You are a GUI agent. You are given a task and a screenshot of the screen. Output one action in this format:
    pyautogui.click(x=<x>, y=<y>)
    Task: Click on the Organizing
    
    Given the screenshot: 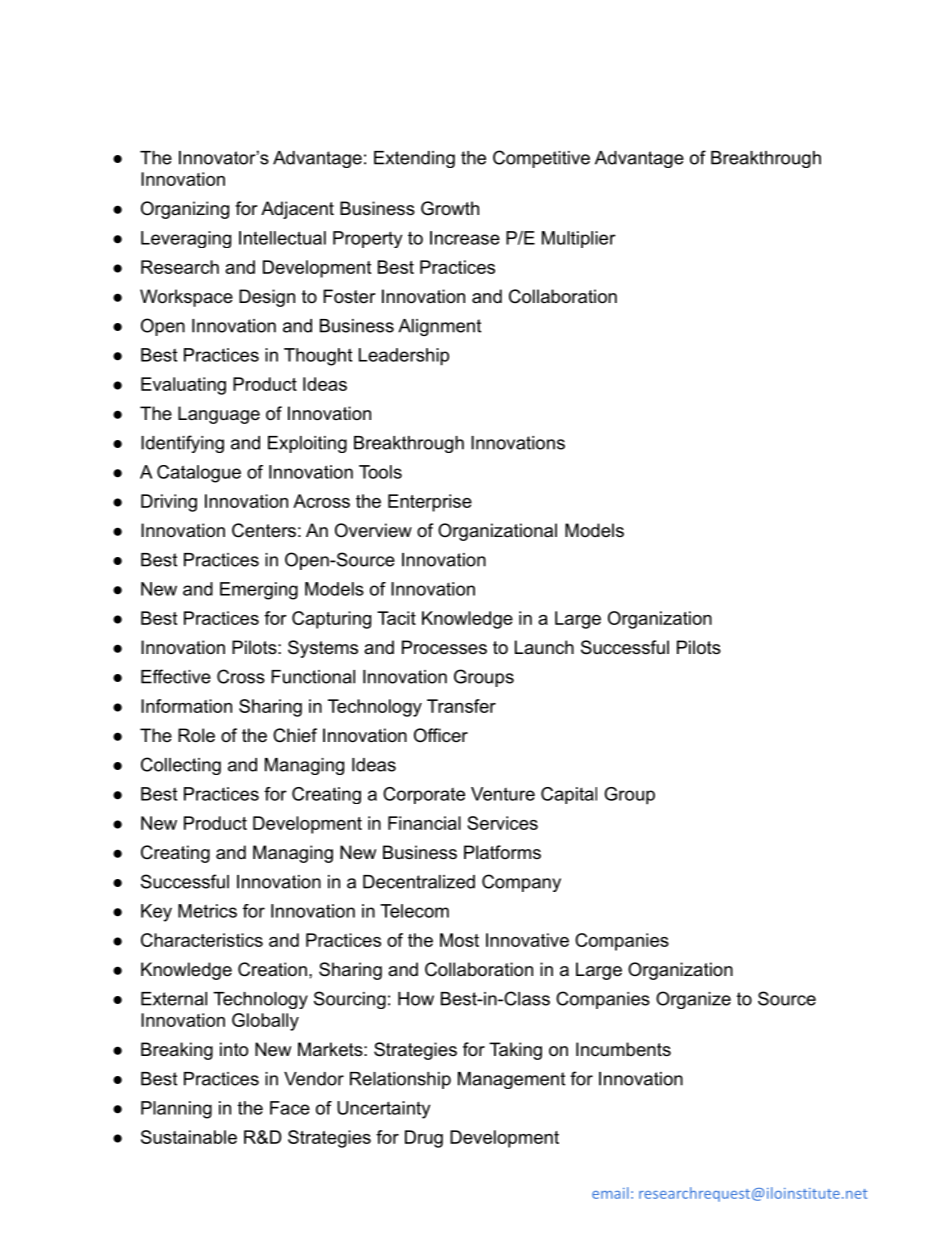 What is the action you would take?
    pyautogui.click(x=185, y=210)
